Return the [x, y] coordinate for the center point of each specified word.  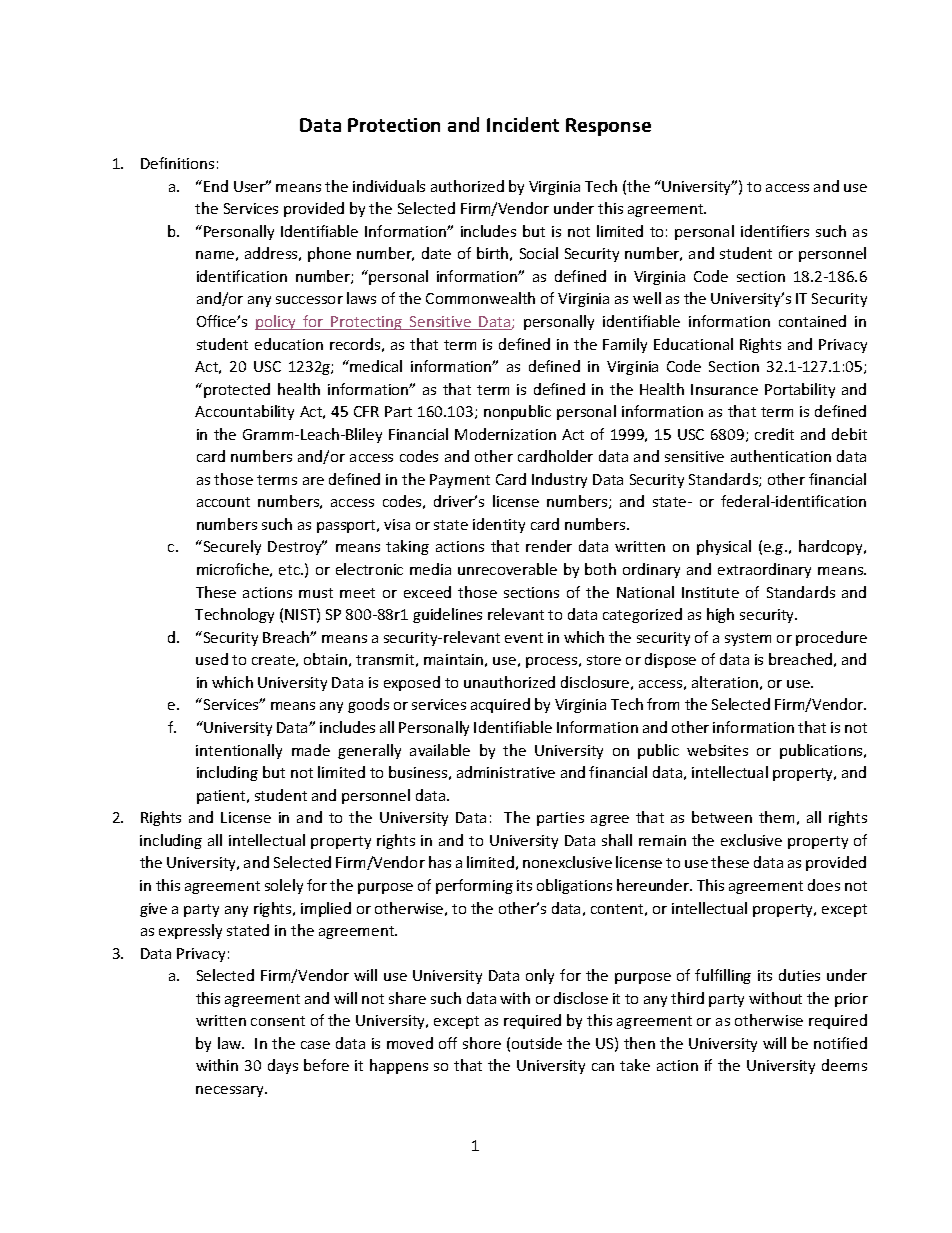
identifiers [775, 231]
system [748, 639]
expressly [190, 931]
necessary [231, 1091]
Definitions [177, 163]
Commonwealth [480, 298]
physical [724, 547]
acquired [500, 705]
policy [277, 322]
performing [474, 886]
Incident [523, 124]
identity [499, 525]
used [212, 659]
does [824, 885]
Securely [231, 547]
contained [812, 321]
